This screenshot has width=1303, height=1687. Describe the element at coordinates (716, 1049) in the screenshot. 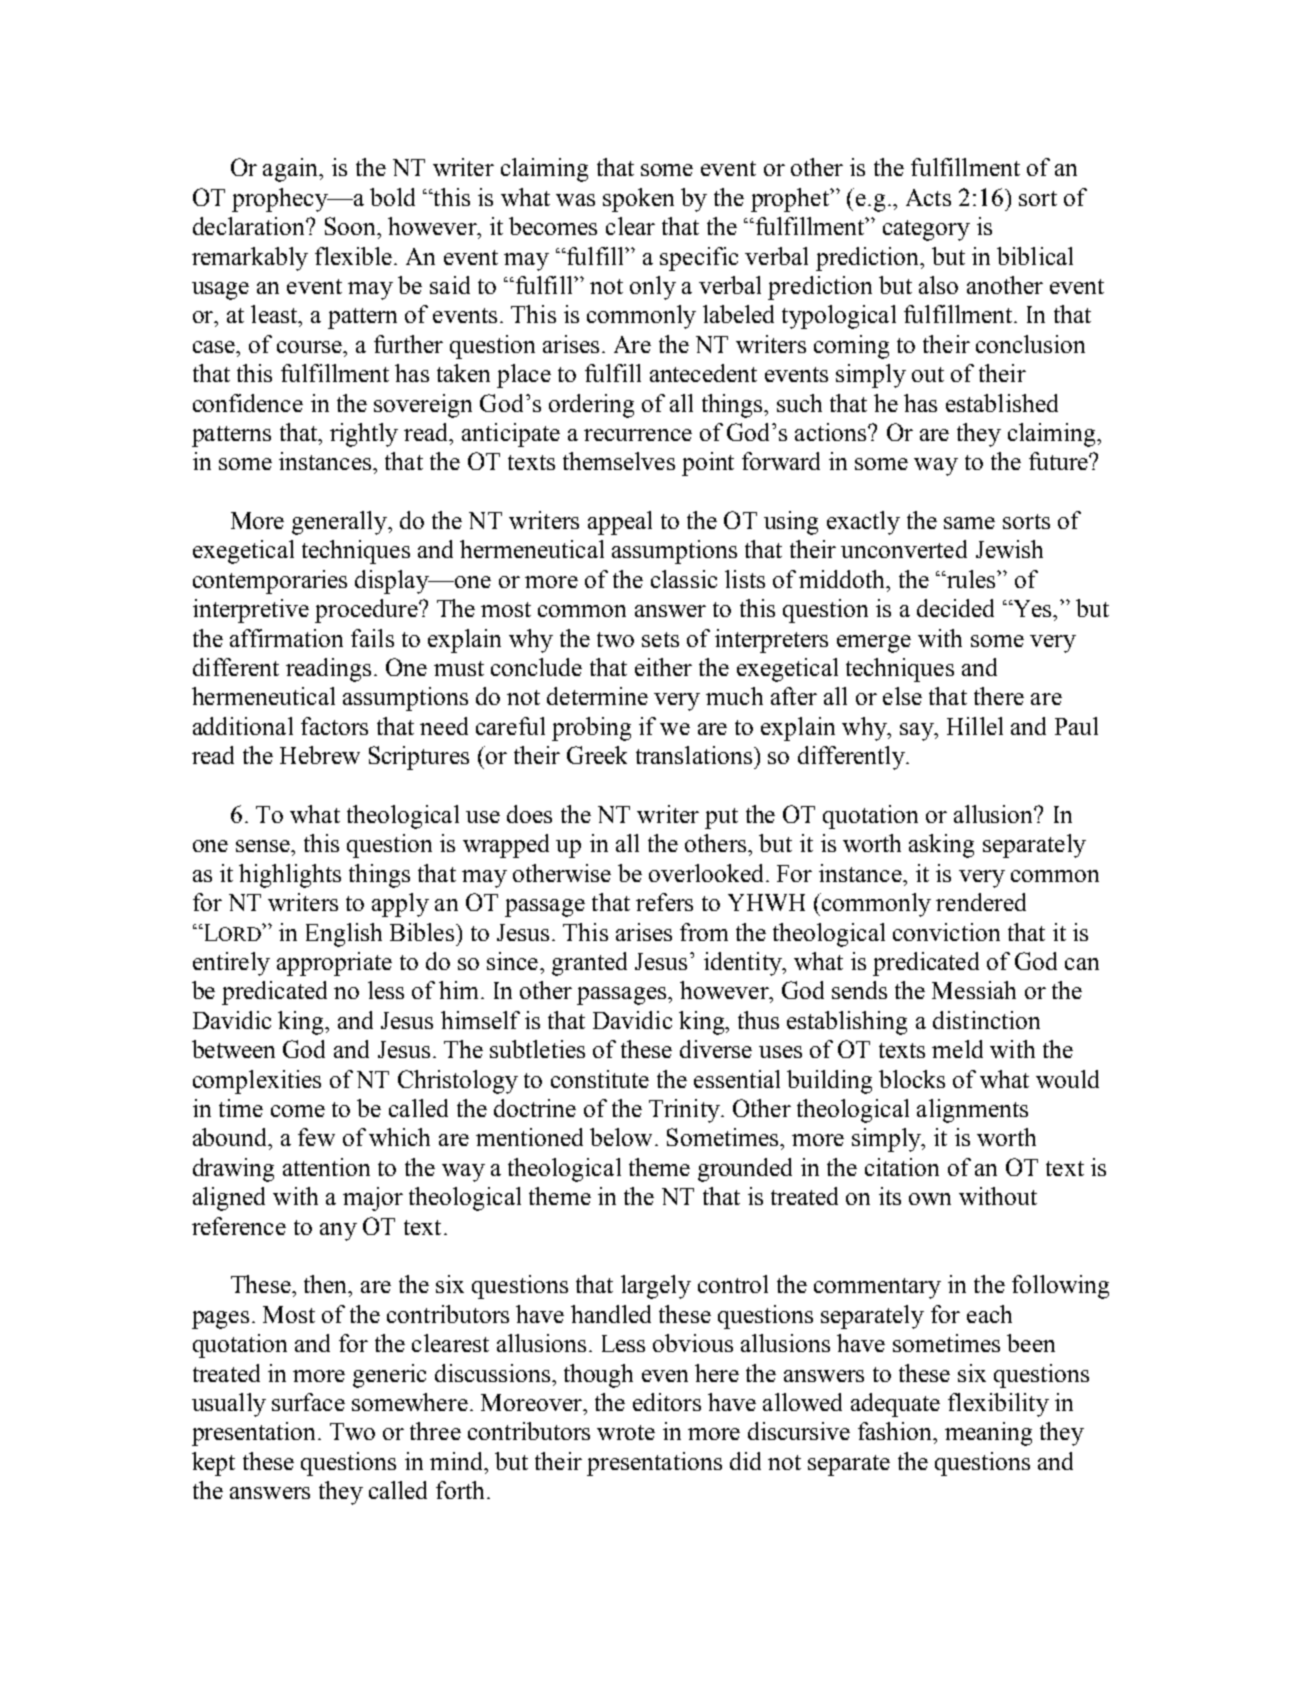

I see `diverse` at that location.
